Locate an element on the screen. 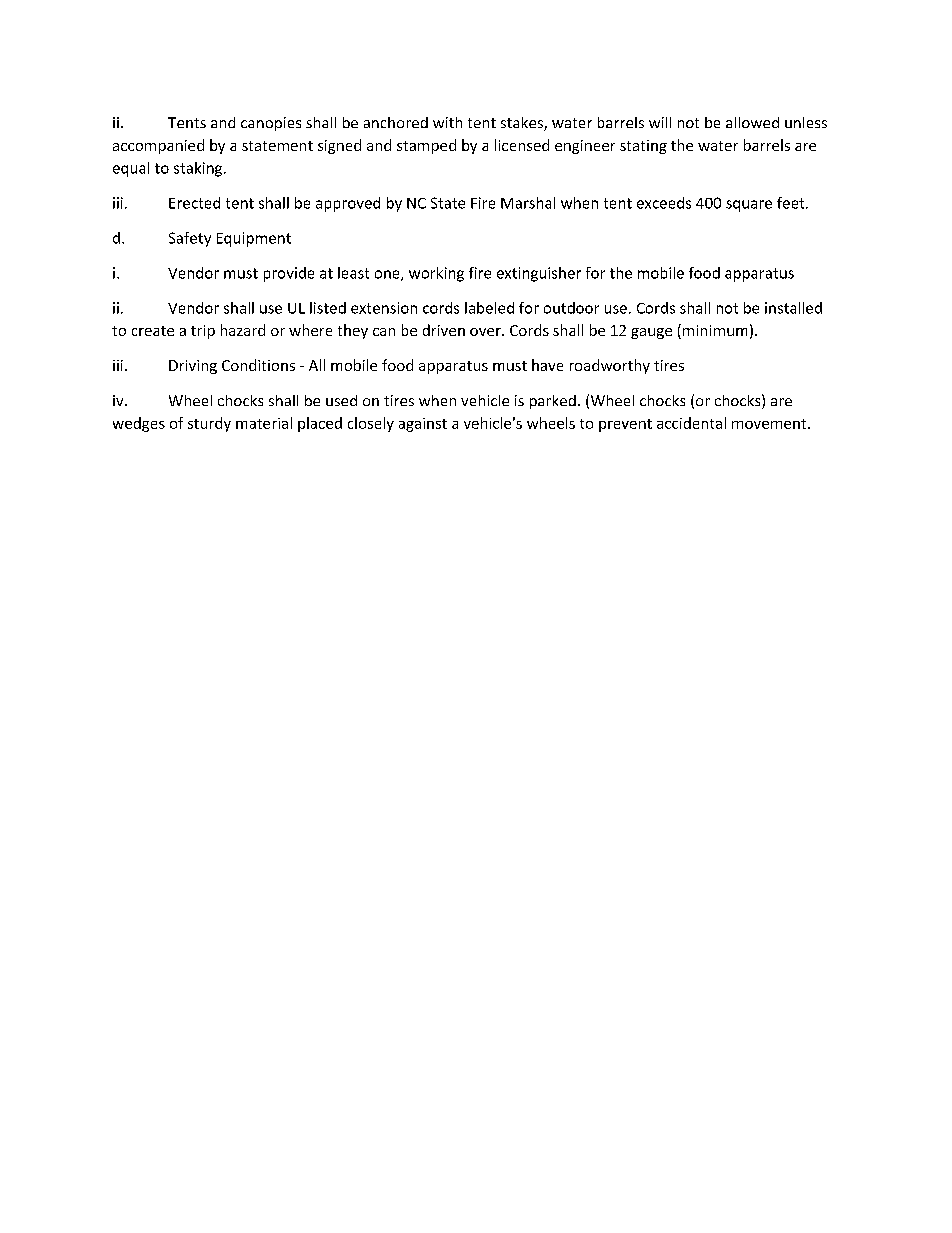  sturdy is located at coordinates (209, 424).
